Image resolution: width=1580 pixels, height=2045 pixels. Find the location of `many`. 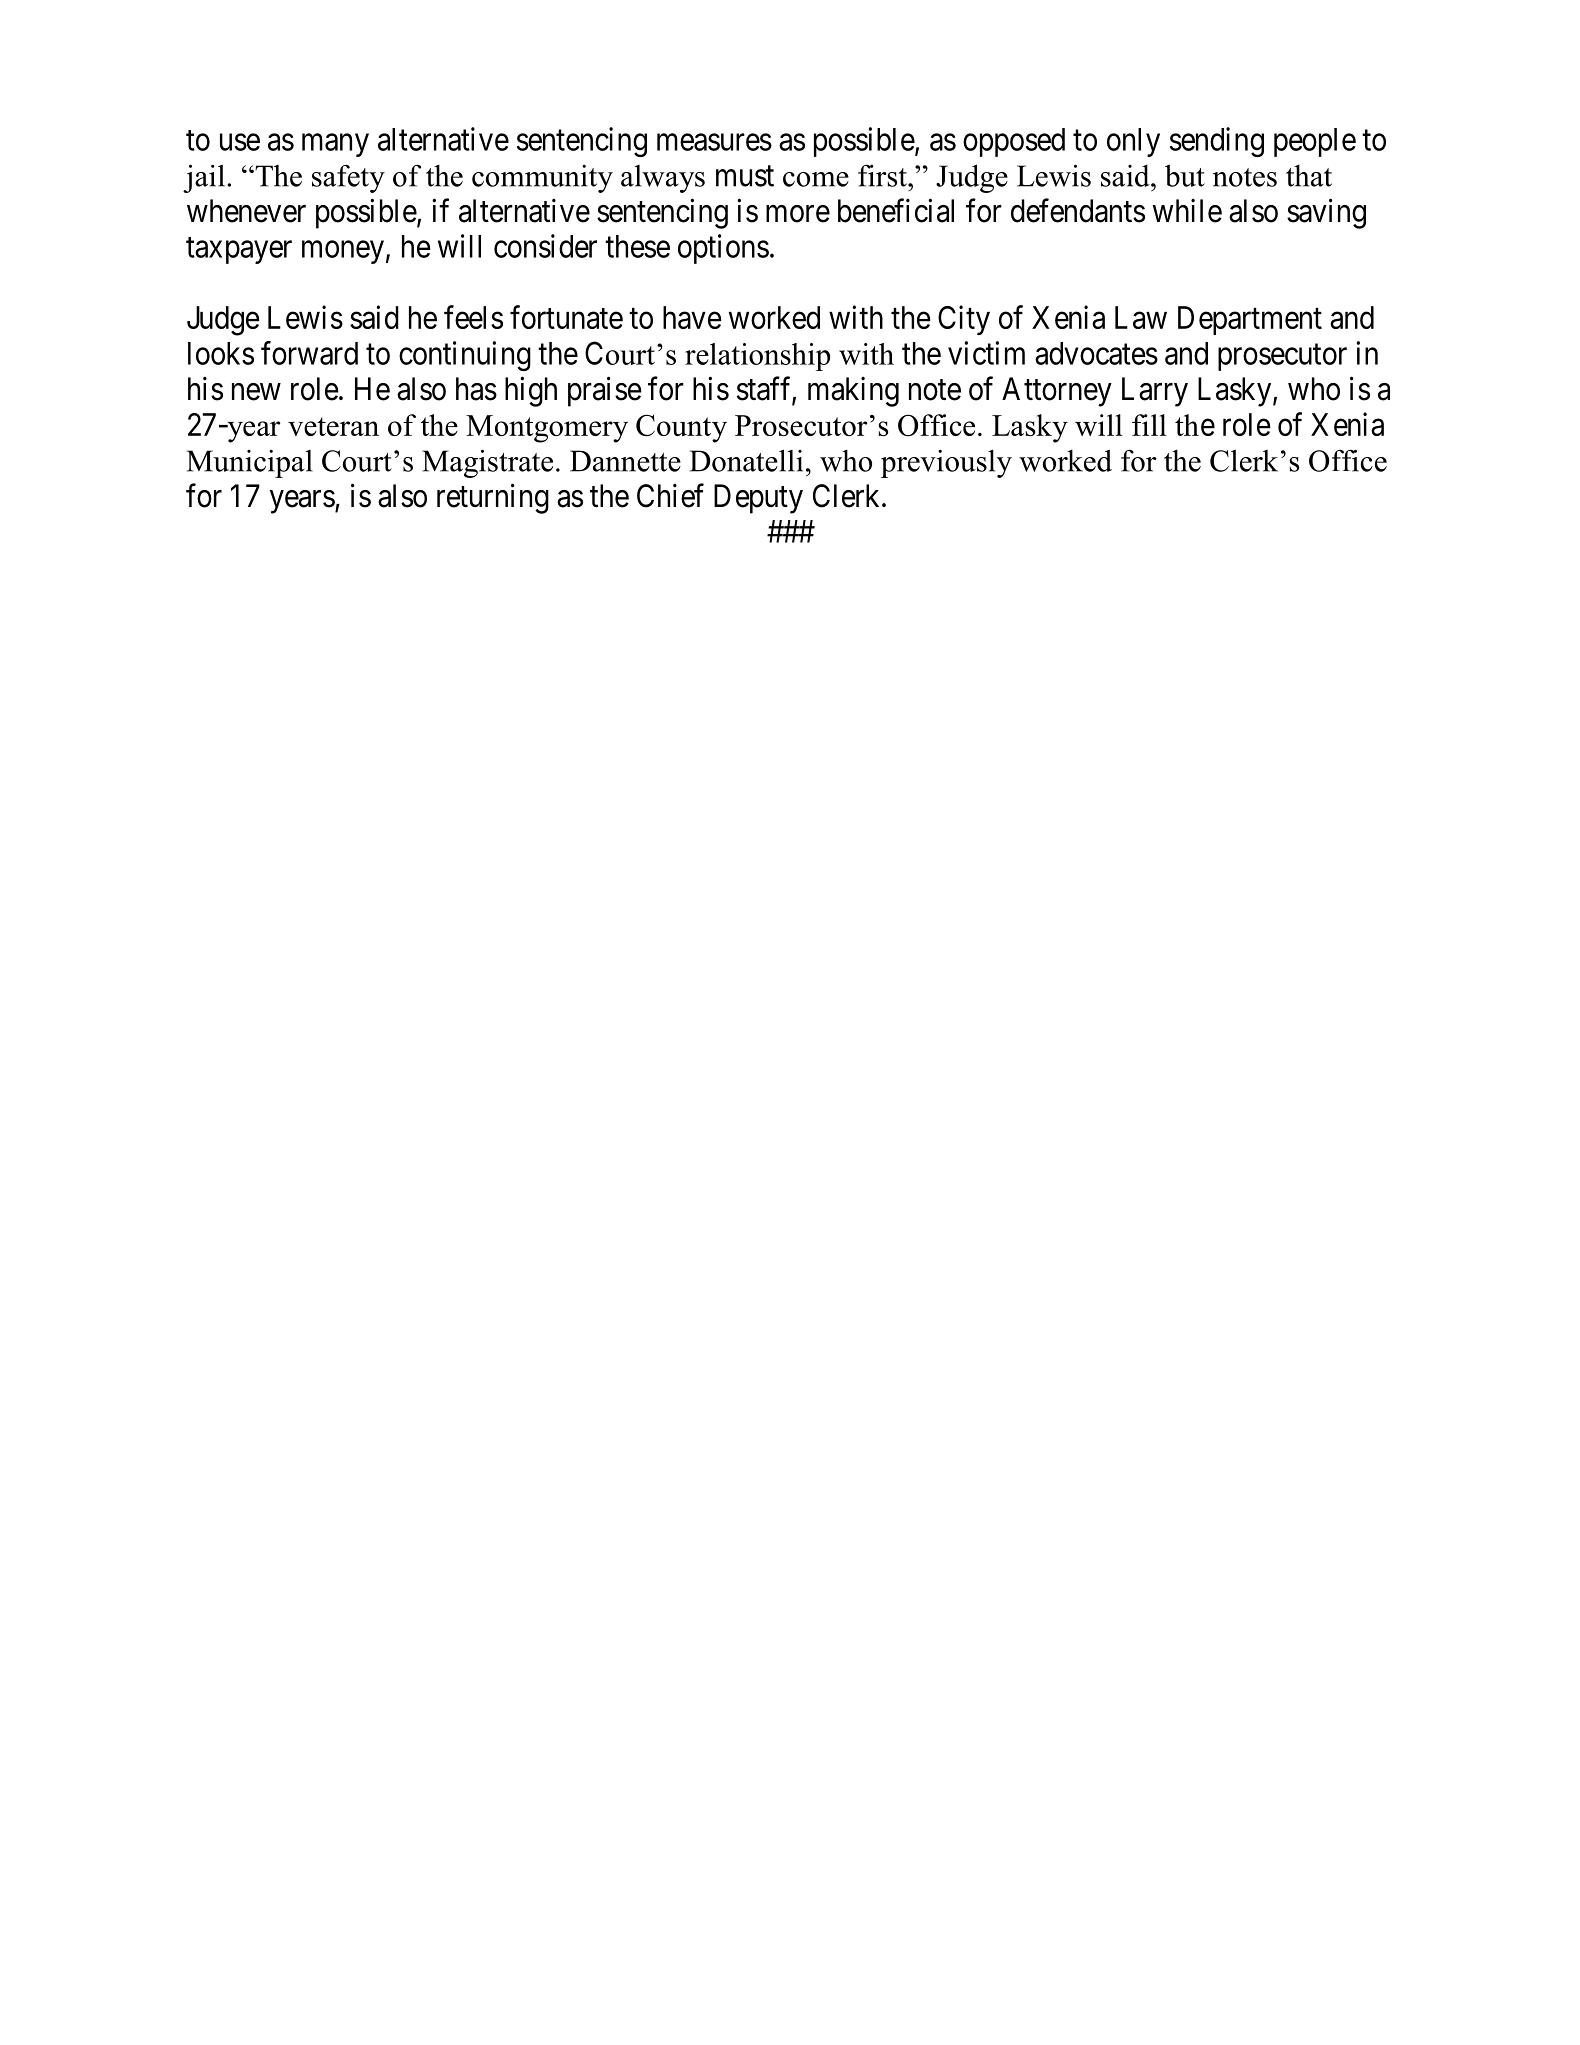

many is located at coordinates (335, 145).
